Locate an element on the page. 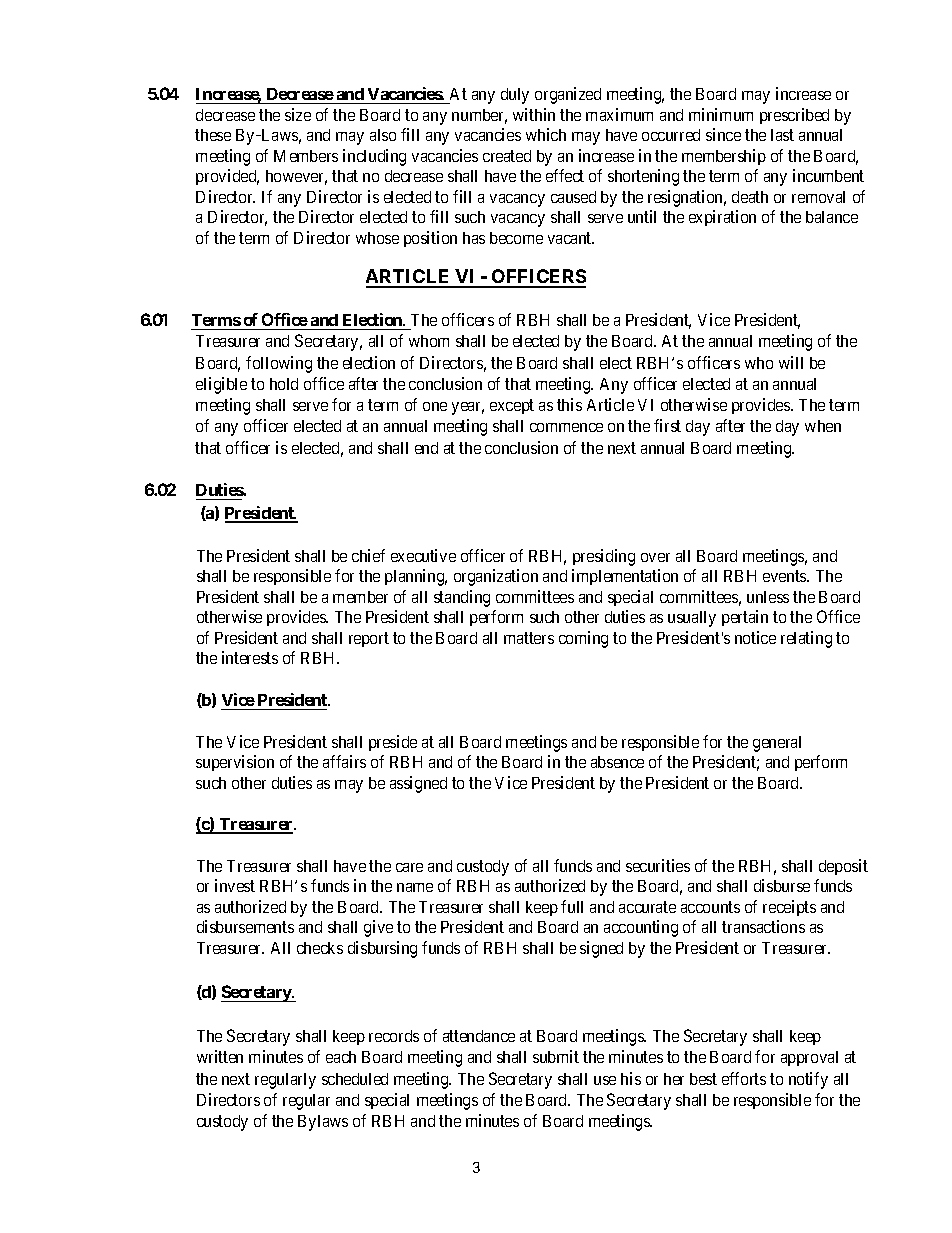 Image resolution: width=952 pixels, height=1233 pixels. each is located at coordinates (341, 1057).
